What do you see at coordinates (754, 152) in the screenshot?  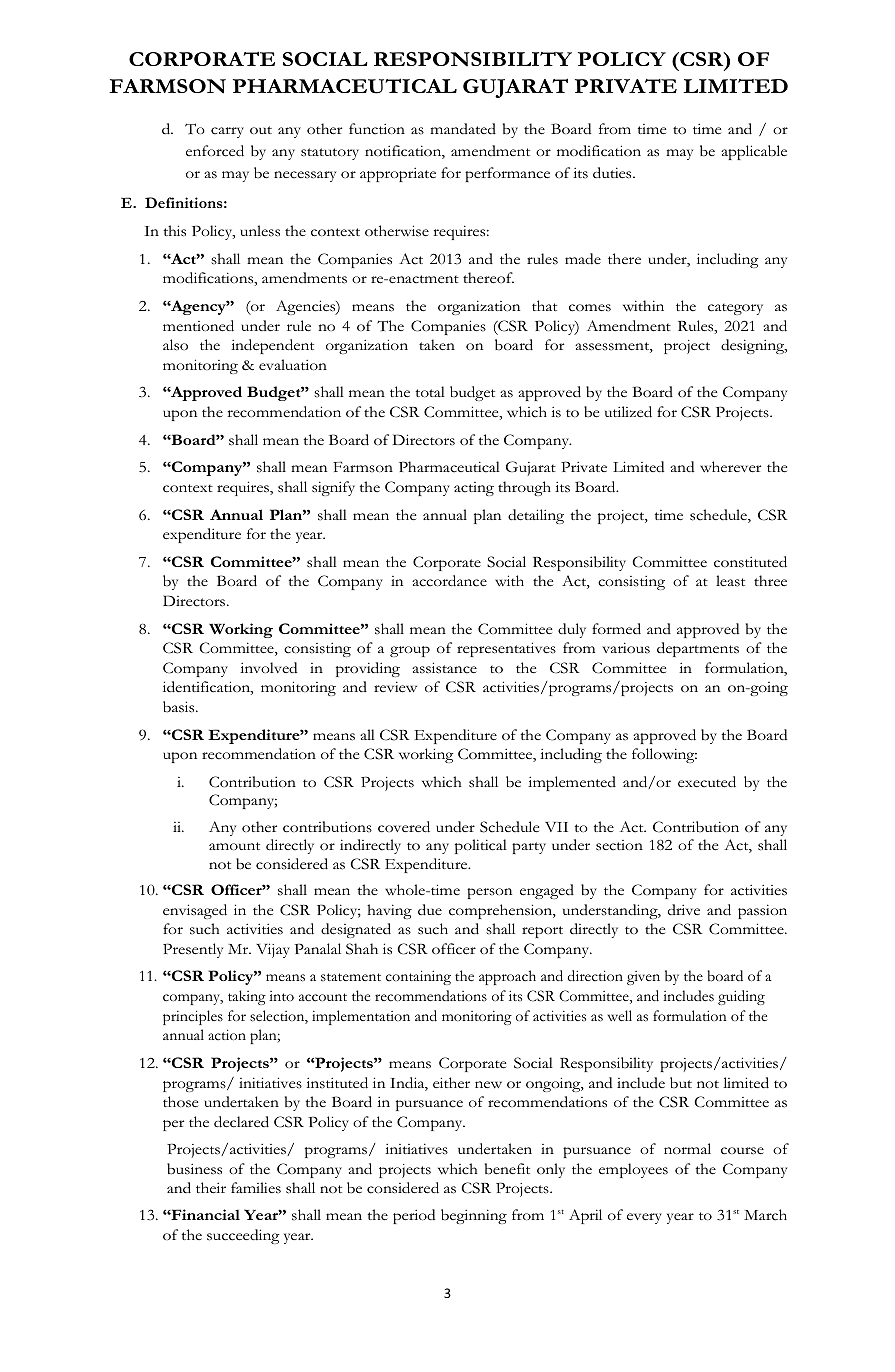 I see `applicable` at bounding box center [754, 152].
